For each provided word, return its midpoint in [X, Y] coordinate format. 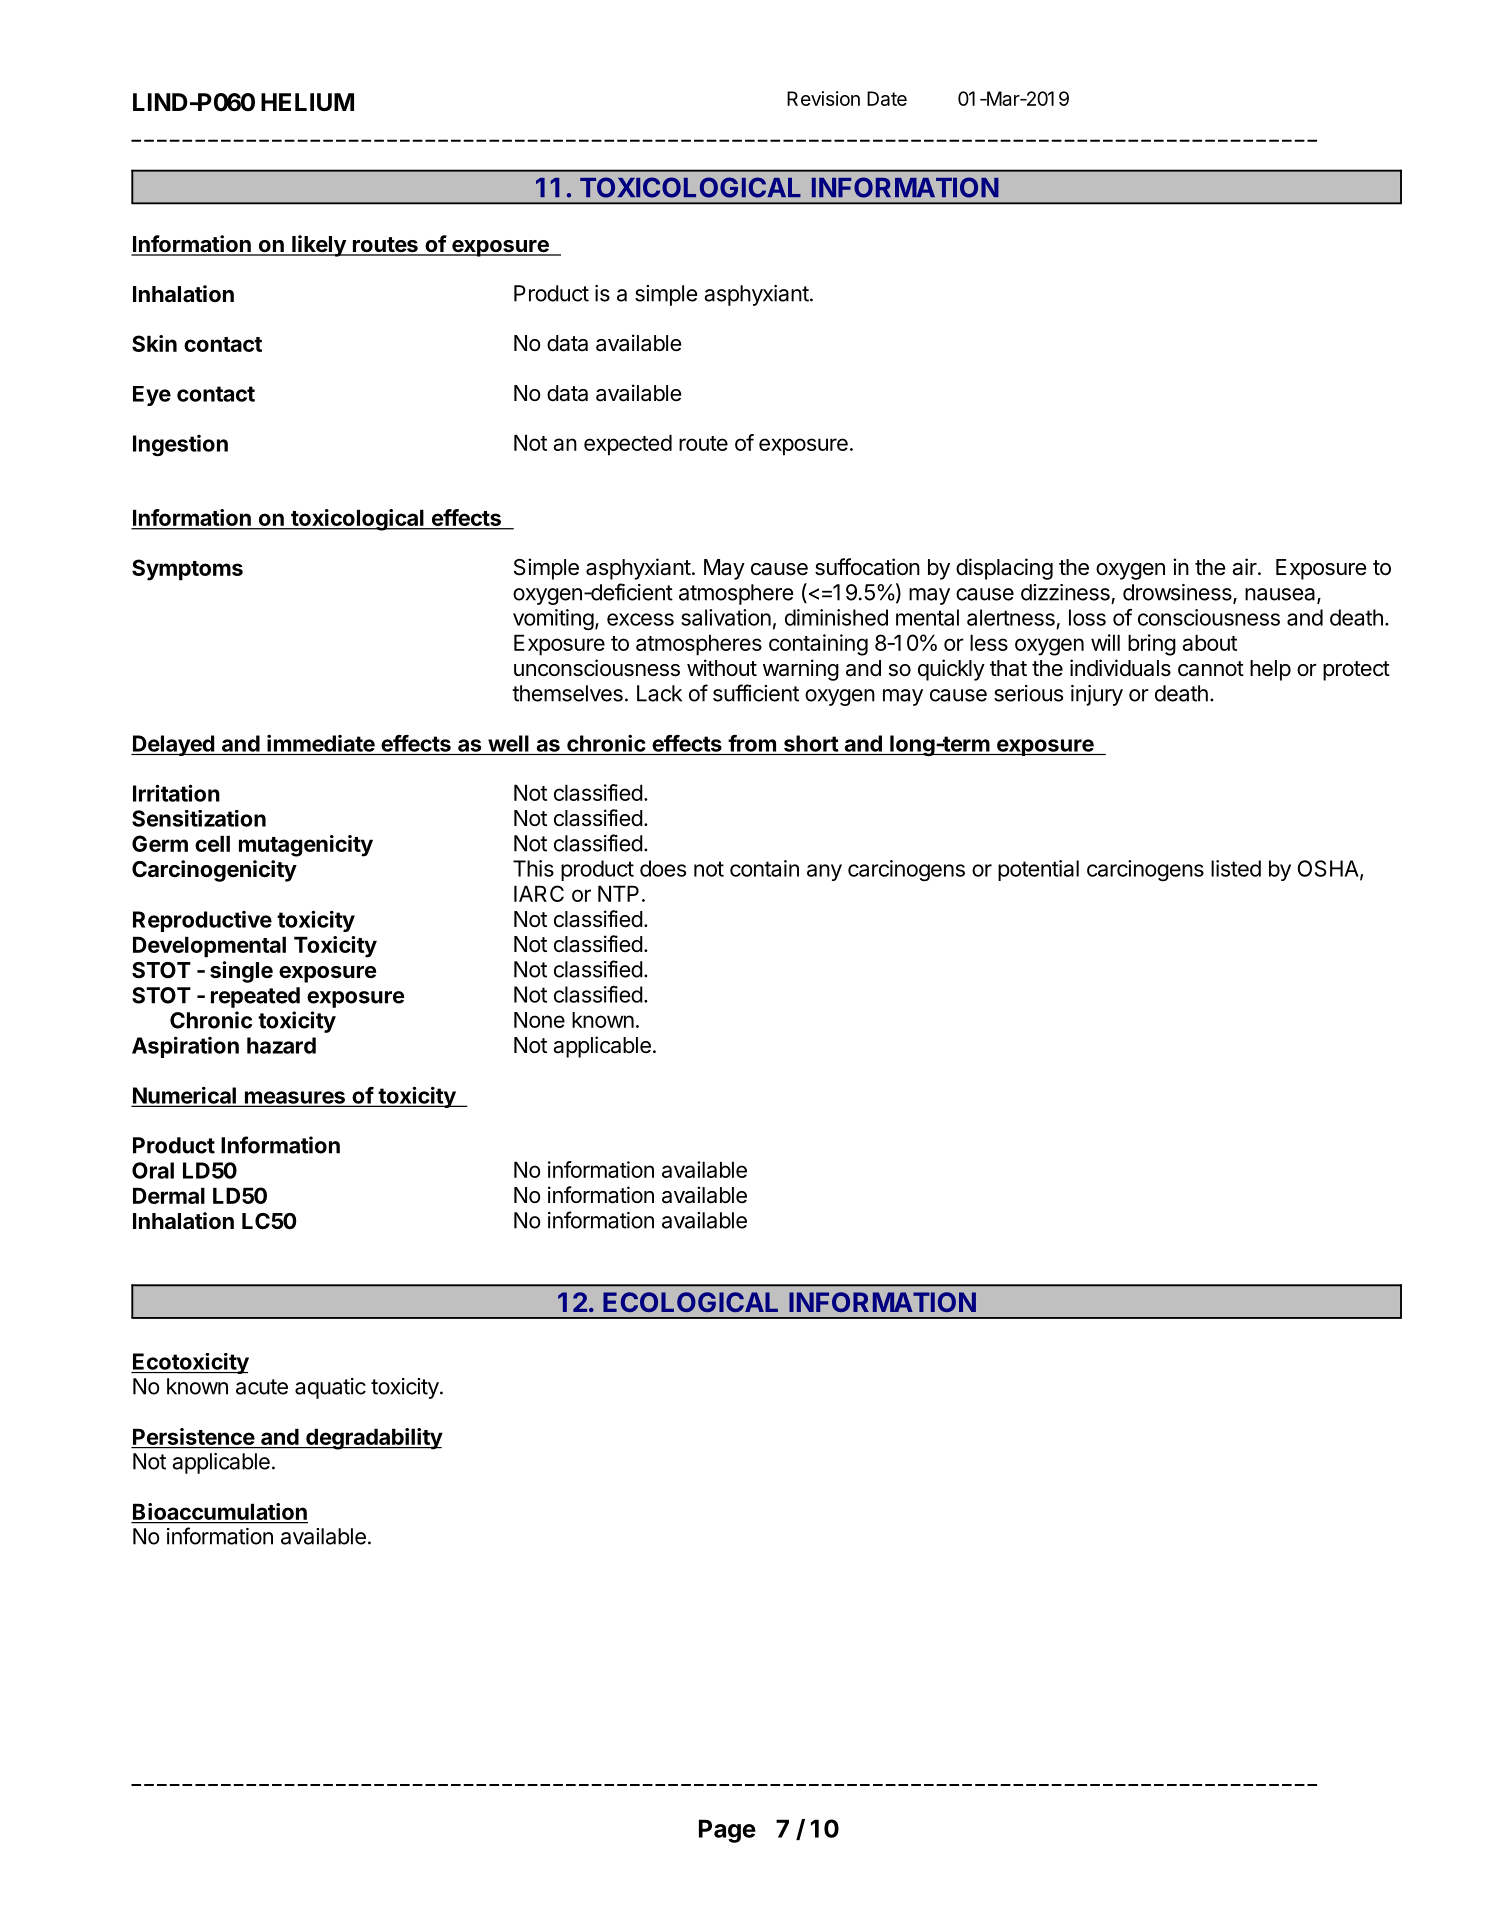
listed [1236, 868]
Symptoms [187, 570]
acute [262, 1387]
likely [319, 246]
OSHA [1329, 869]
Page [727, 1831]
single [241, 972]
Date [887, 98]
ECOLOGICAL [690, 1302]
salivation [726, 617]
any [824, 872]
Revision [823, 98]
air [1245, 567]
